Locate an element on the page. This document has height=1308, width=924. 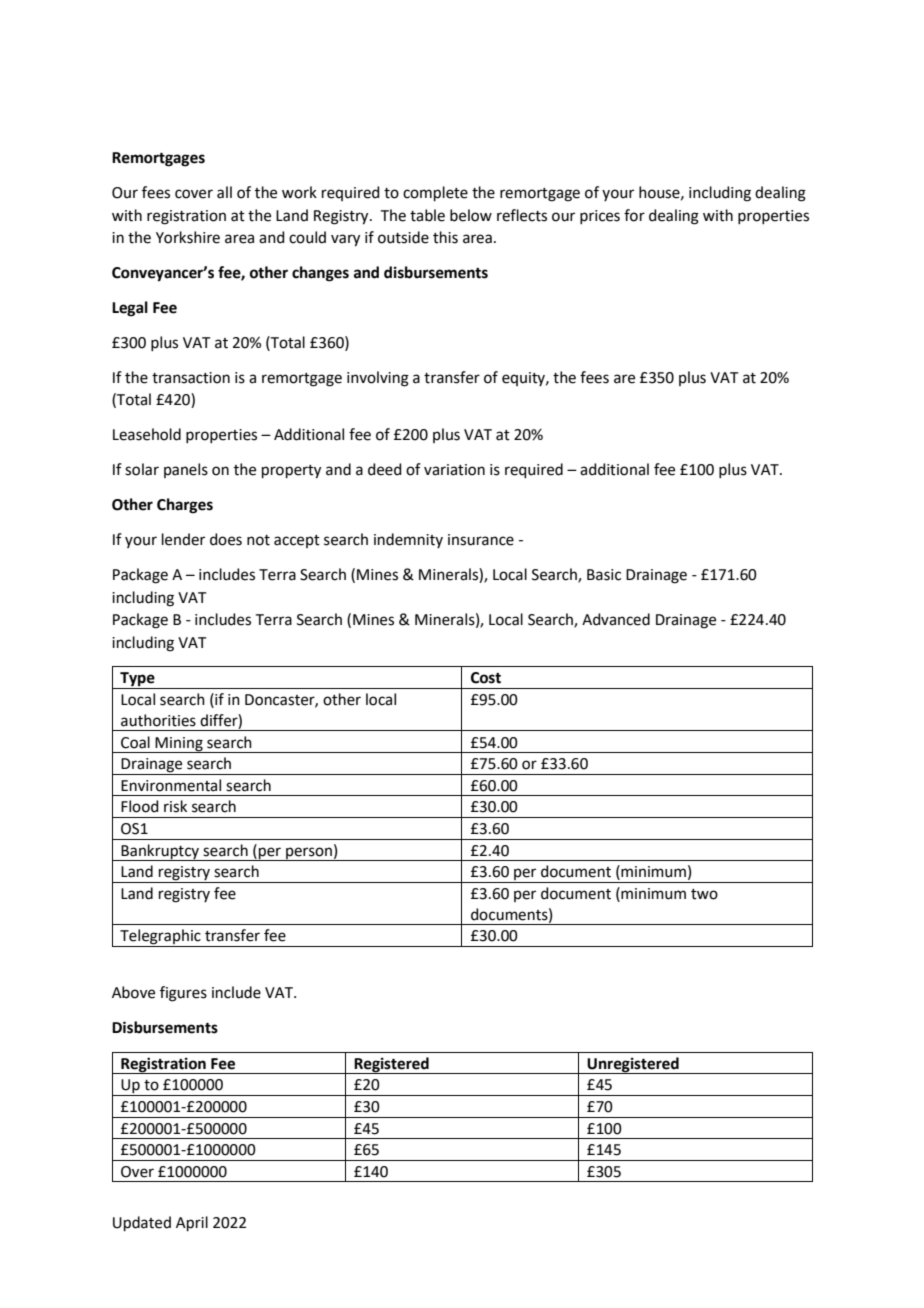
person is located at coordinates (309, 854).
